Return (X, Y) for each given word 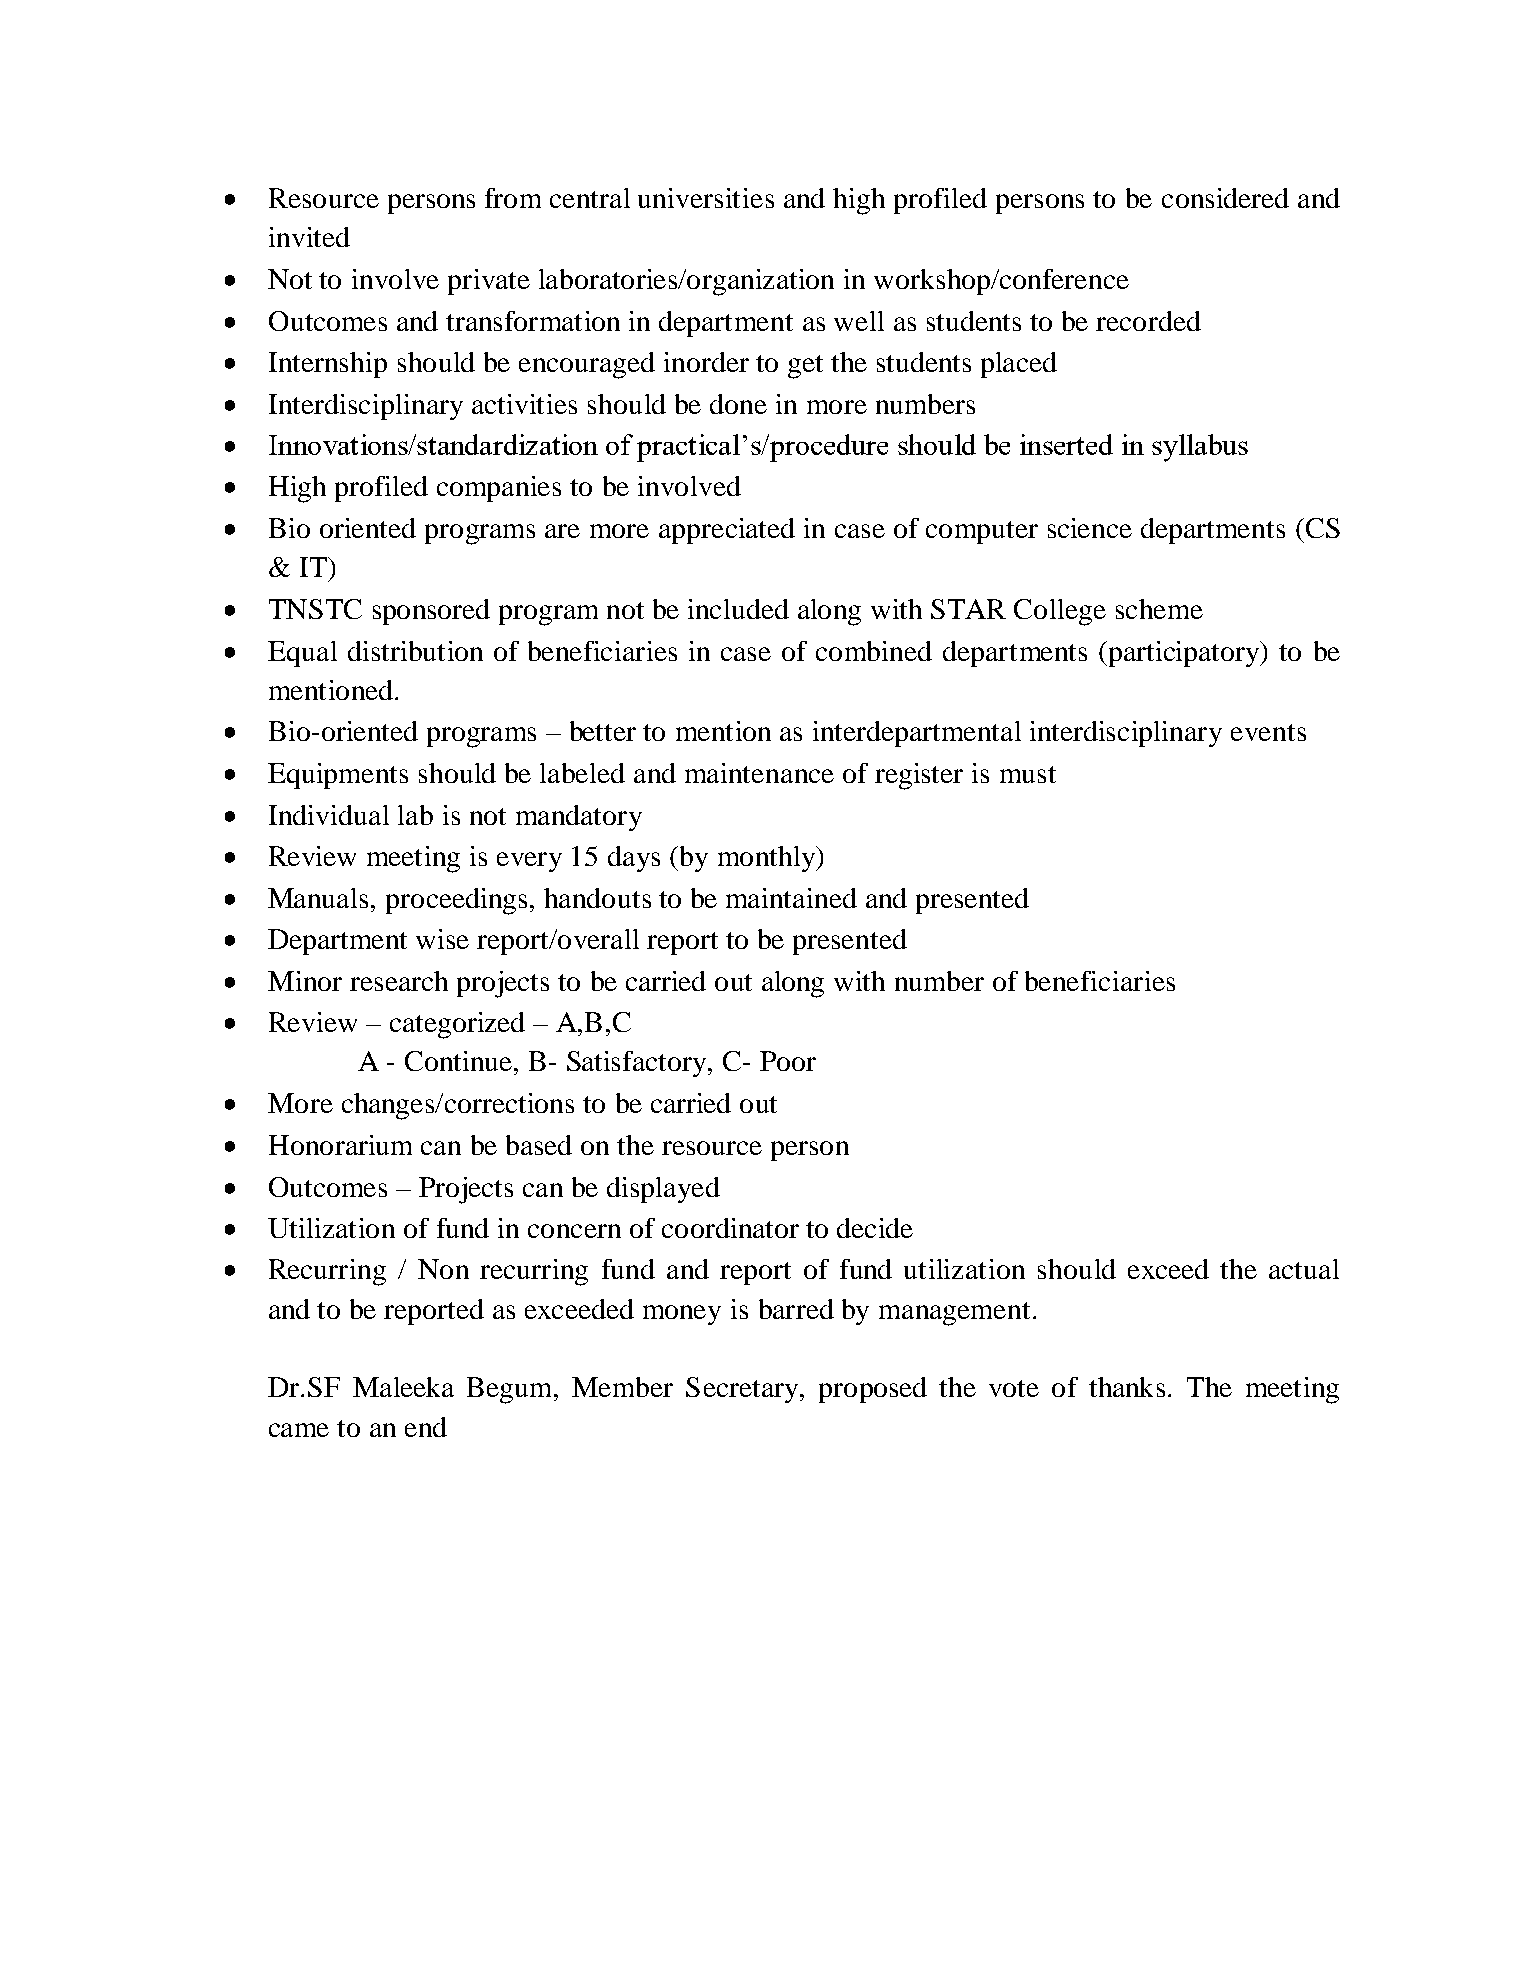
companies (499, 489)
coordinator (730, 1228)
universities (706, 198)
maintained (791, 898)
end (426, 1427)
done (738, 404)
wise (442, 939)
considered (1225, 198)
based (539, 1145)
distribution (415, 651)
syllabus (1200, 448)
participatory (1184, 654)
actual (1304, 1269)
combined (874, 651)
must (1028, 774)
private (489, 282)
